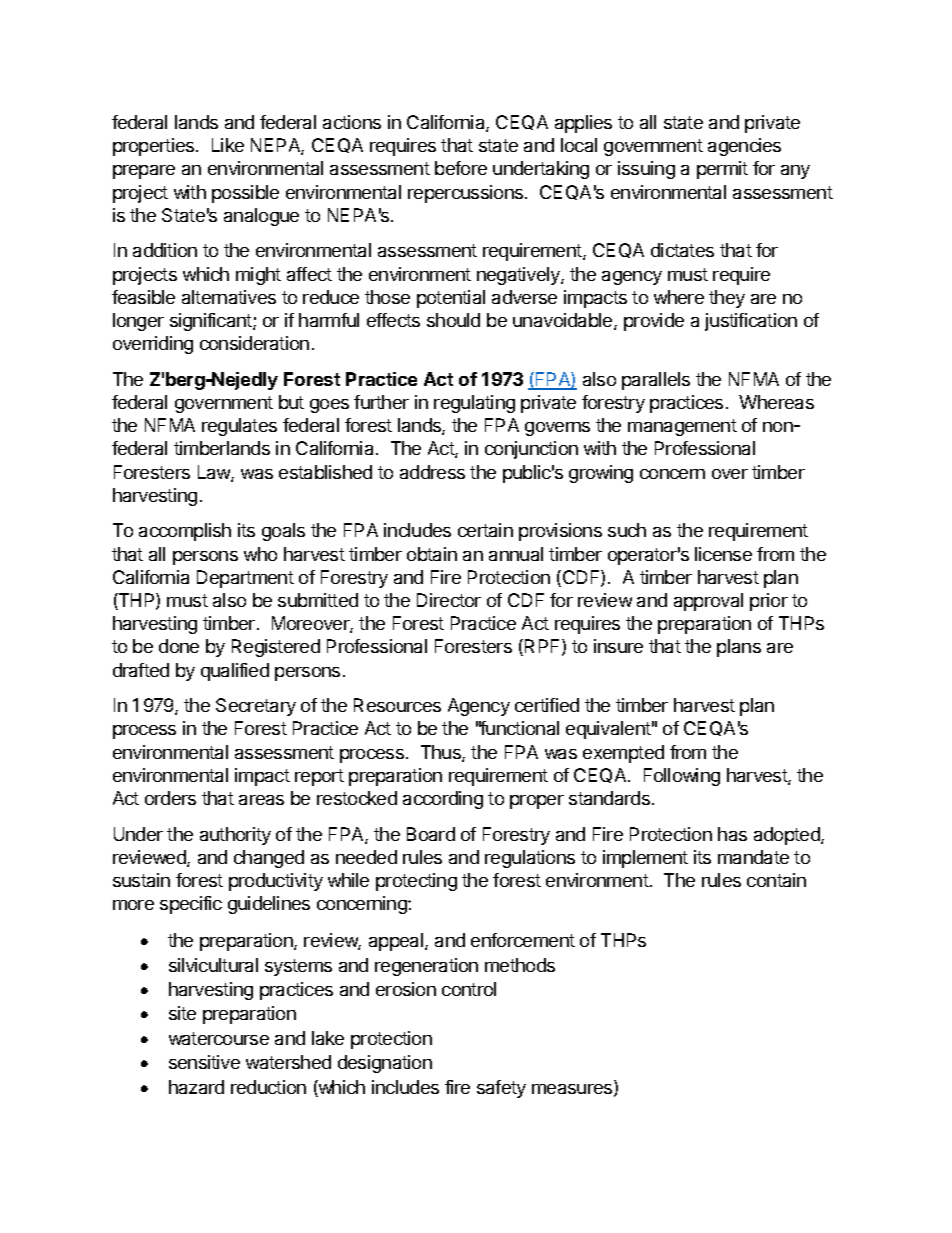 The image size is (952, 1233). Describe the element at coordinates (461, 168) in the image. I see `before` at that location.
